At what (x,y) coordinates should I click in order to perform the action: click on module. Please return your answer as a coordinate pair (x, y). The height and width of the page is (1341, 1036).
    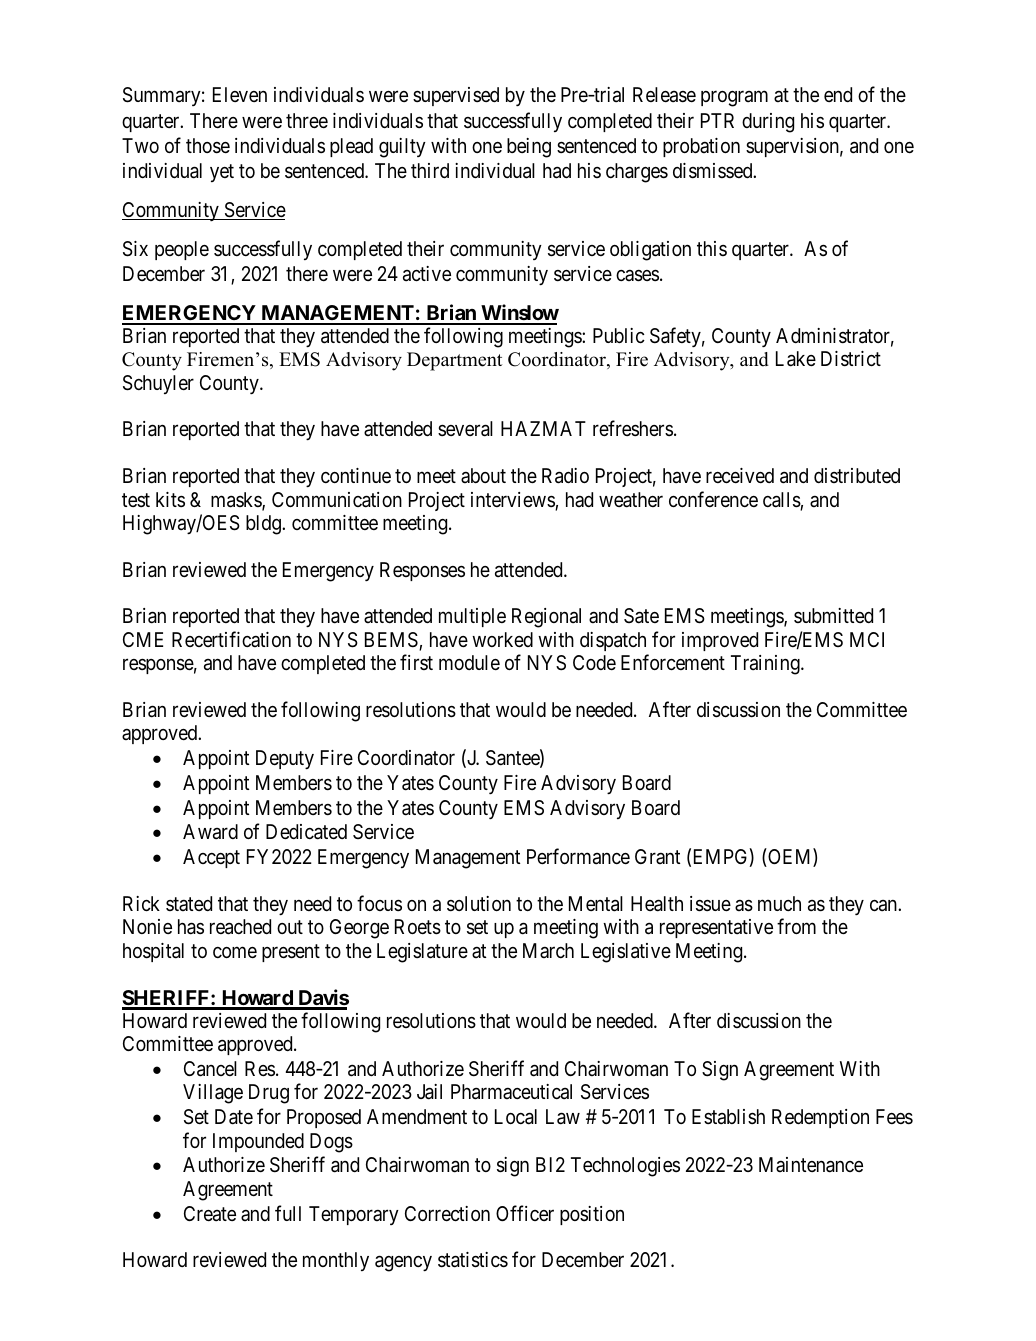
    Looking at the image, I should click on (469, 662).
